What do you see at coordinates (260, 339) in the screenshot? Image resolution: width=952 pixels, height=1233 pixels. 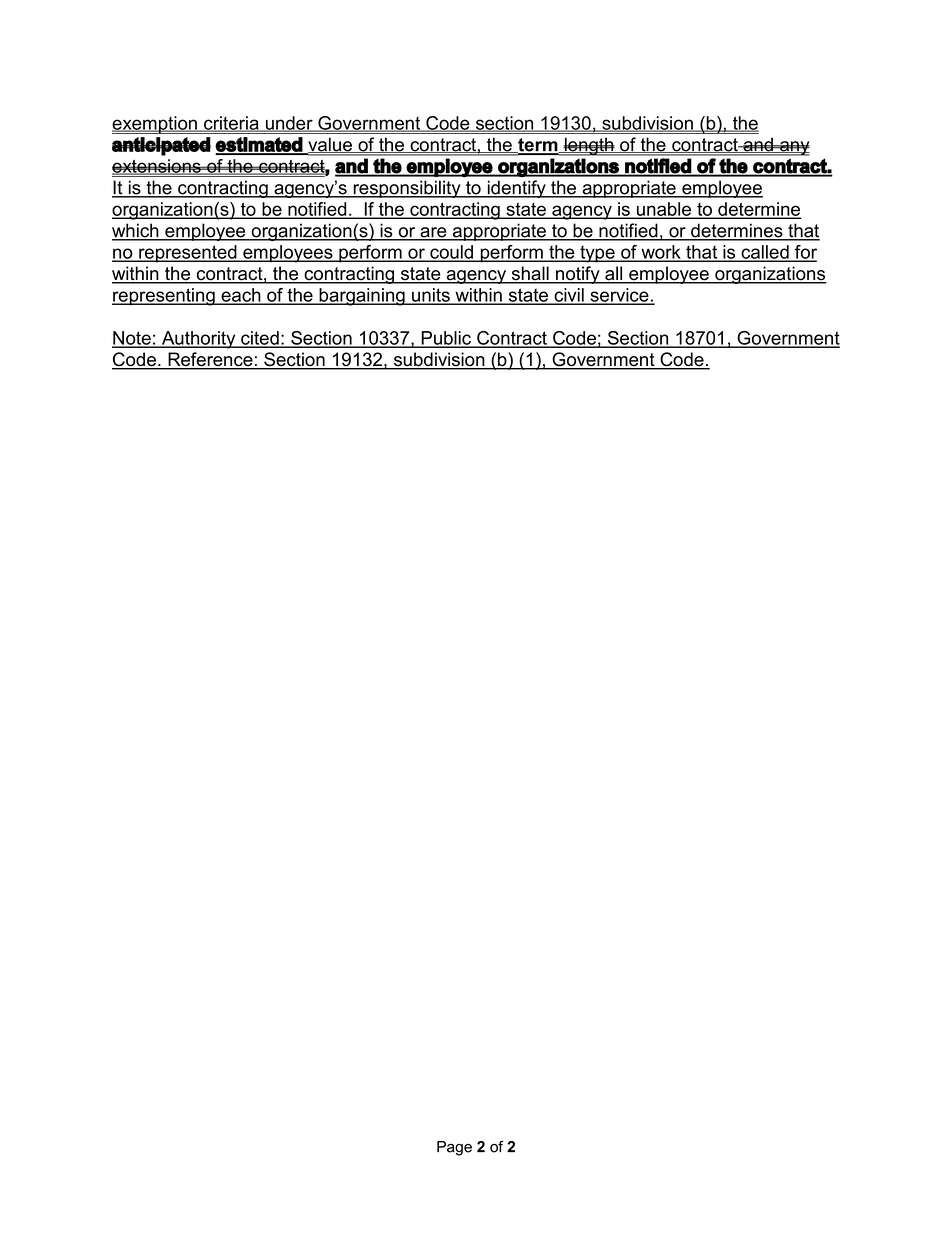 I see `cited` at bounding box center [260, 339].
